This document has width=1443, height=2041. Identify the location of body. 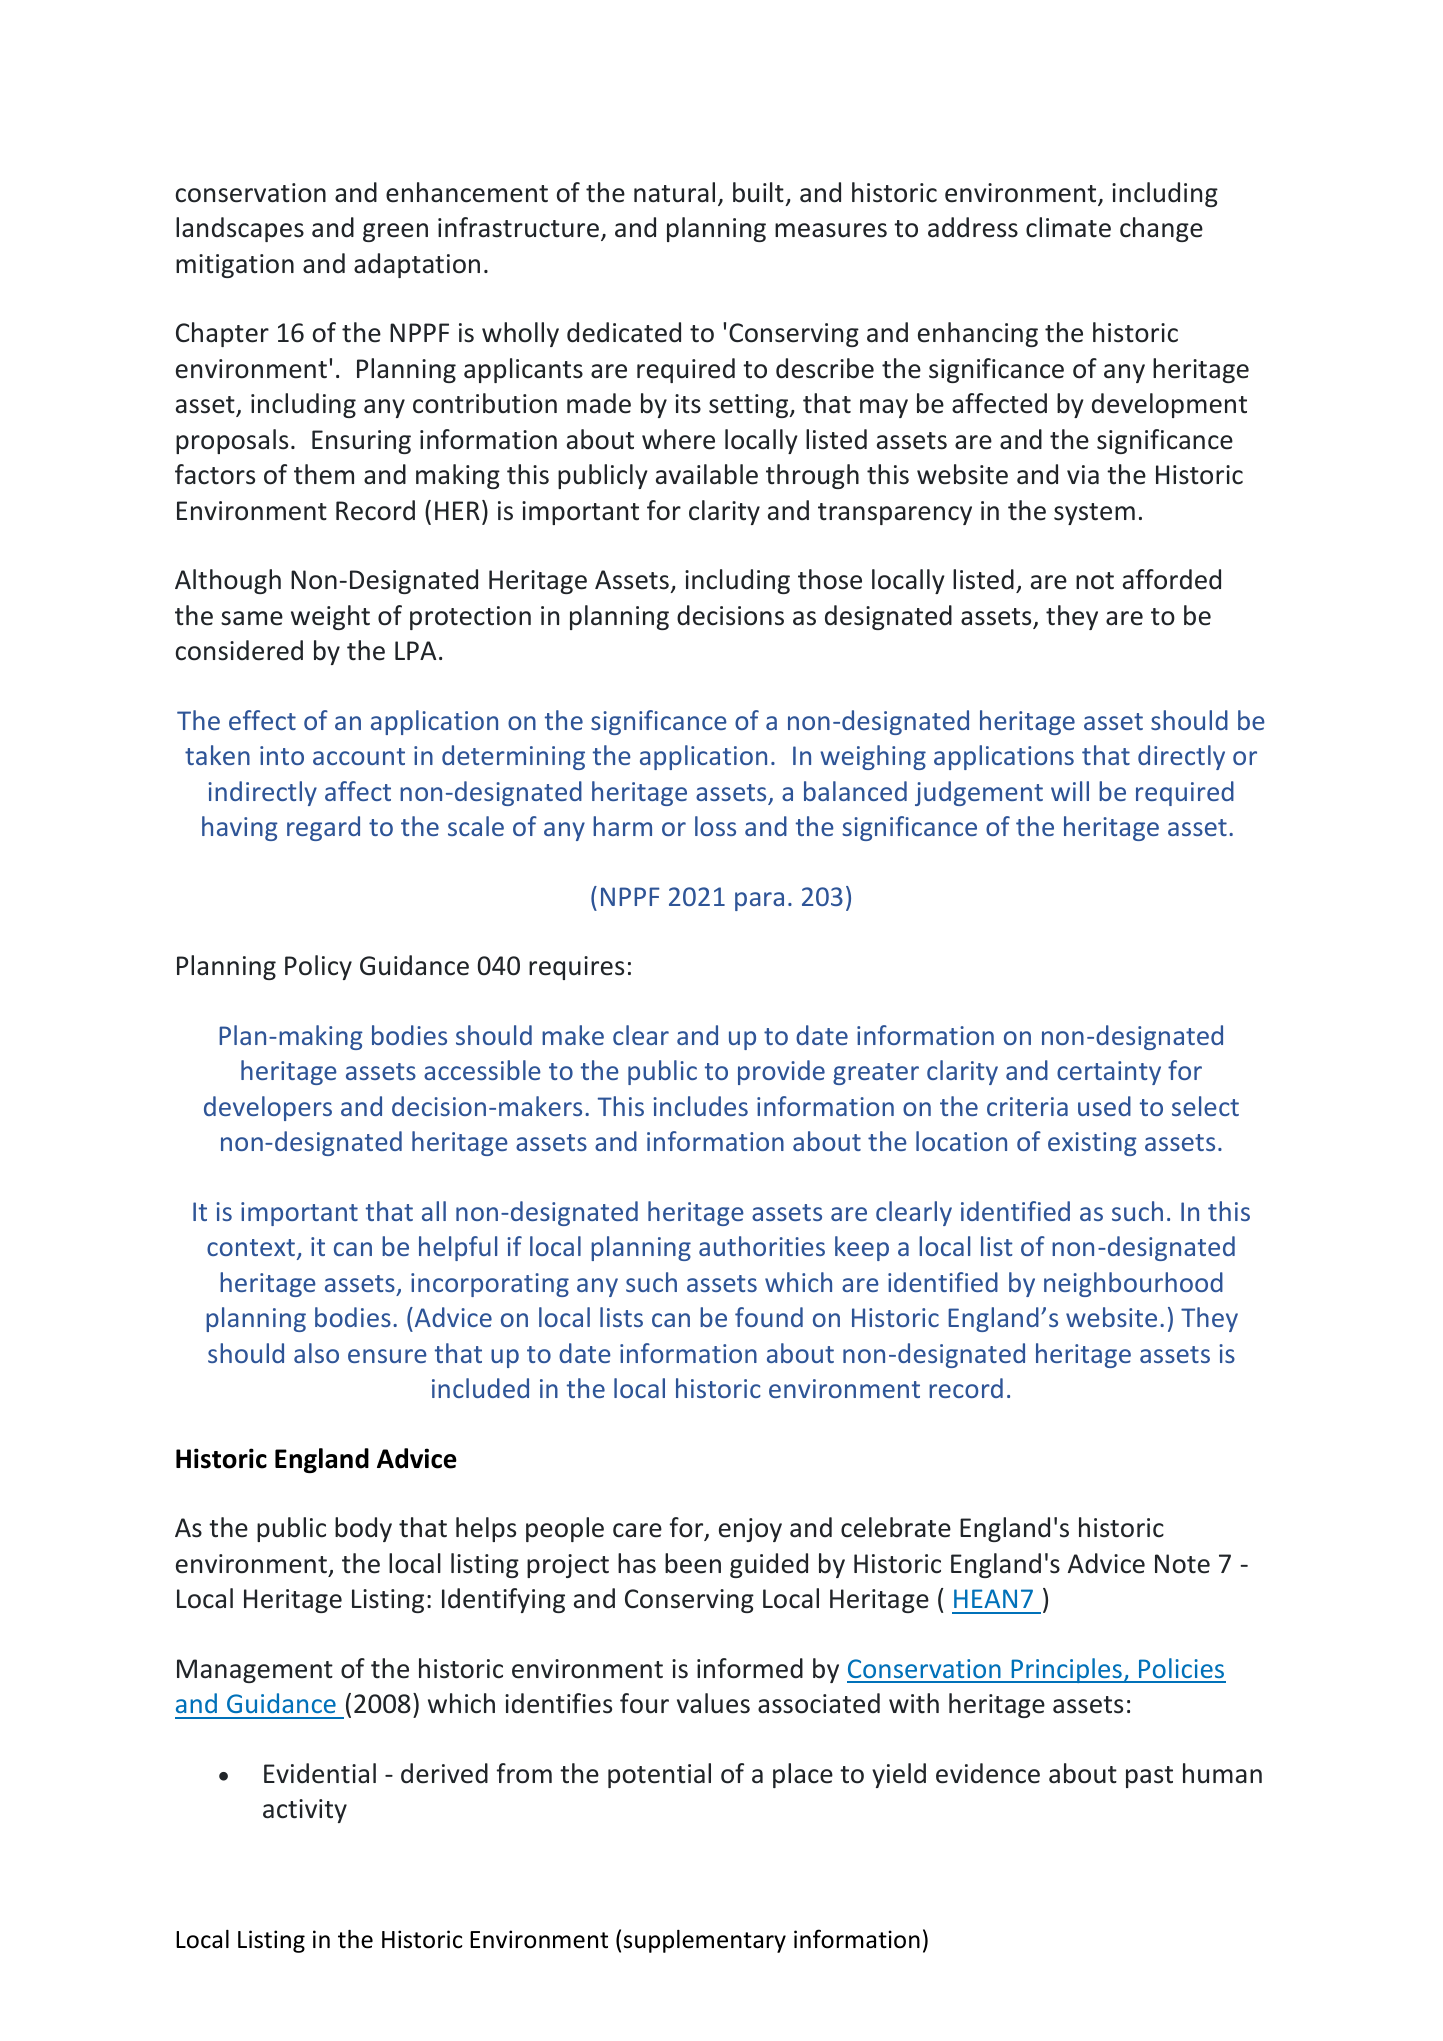
(363, 1529).
